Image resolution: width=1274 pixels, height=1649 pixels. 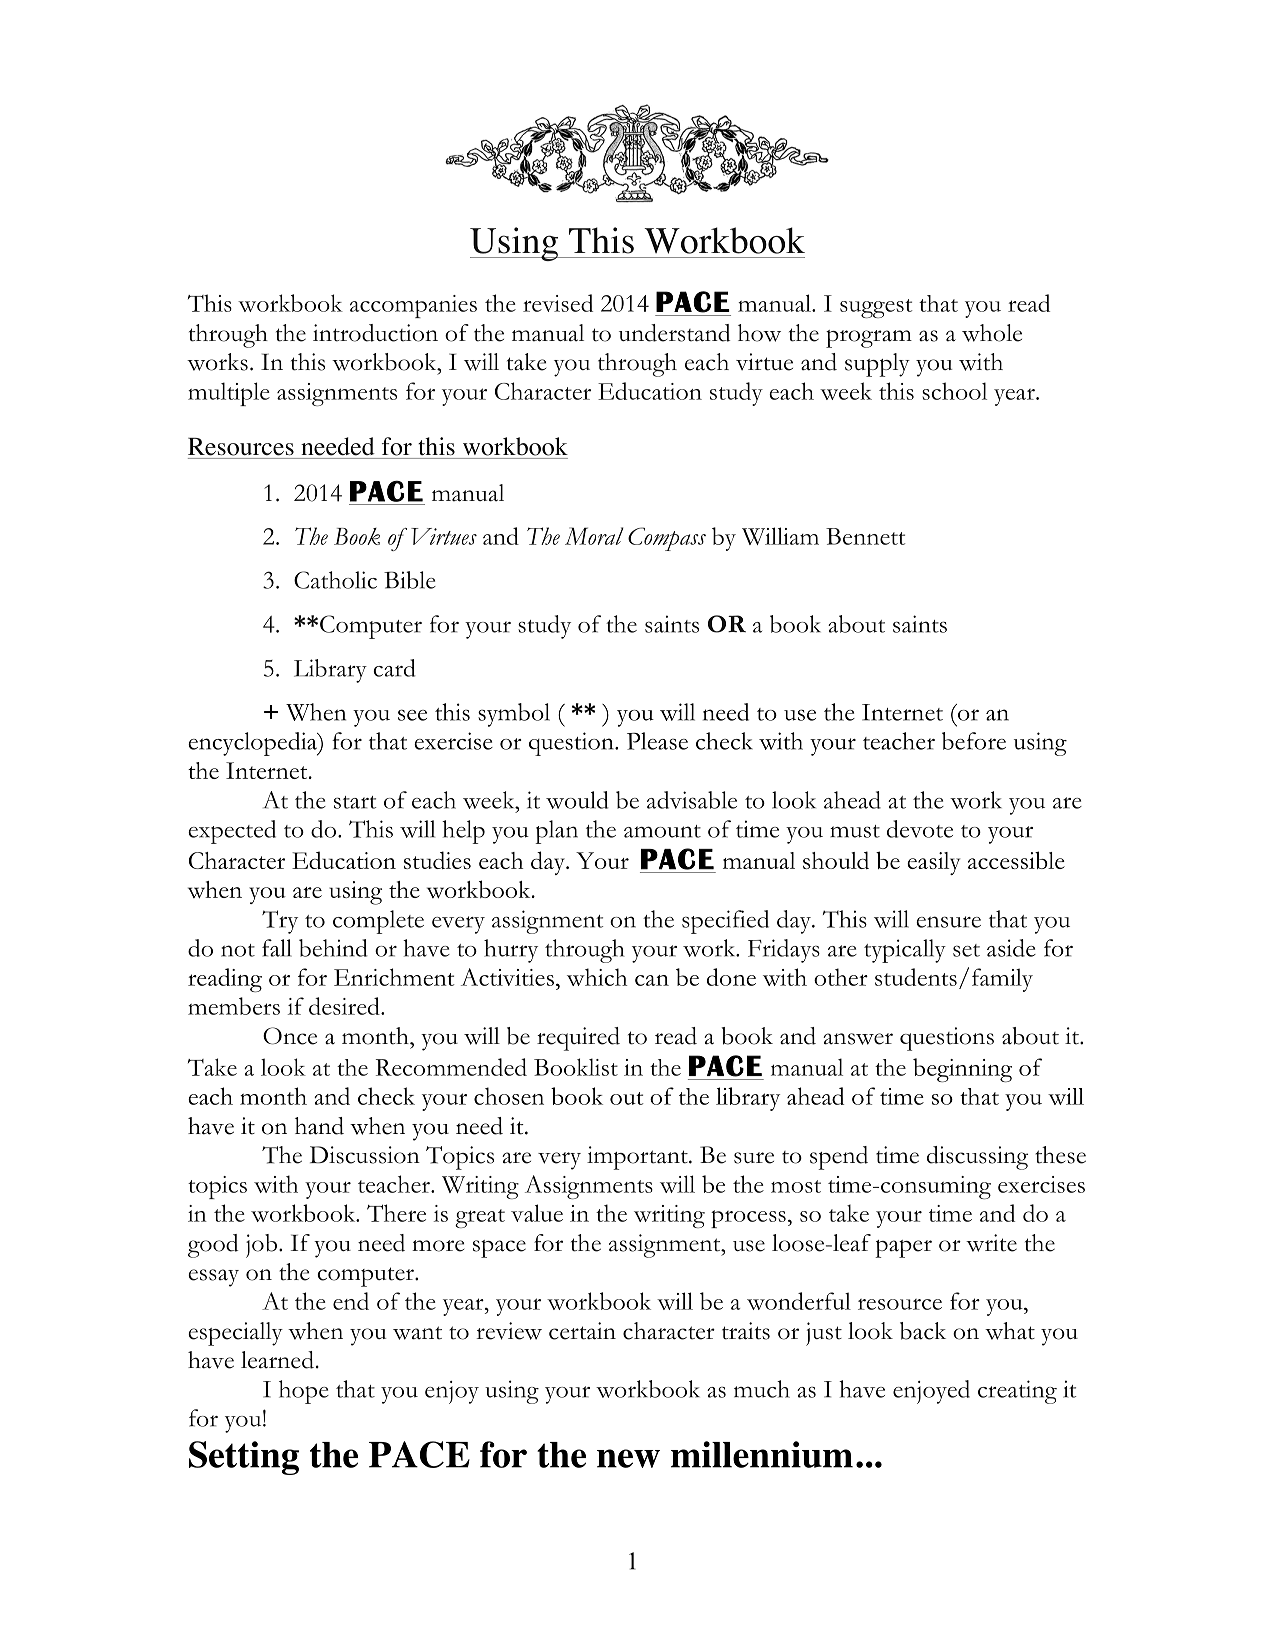 I want to click on whole, so click(x=992, y=333).
